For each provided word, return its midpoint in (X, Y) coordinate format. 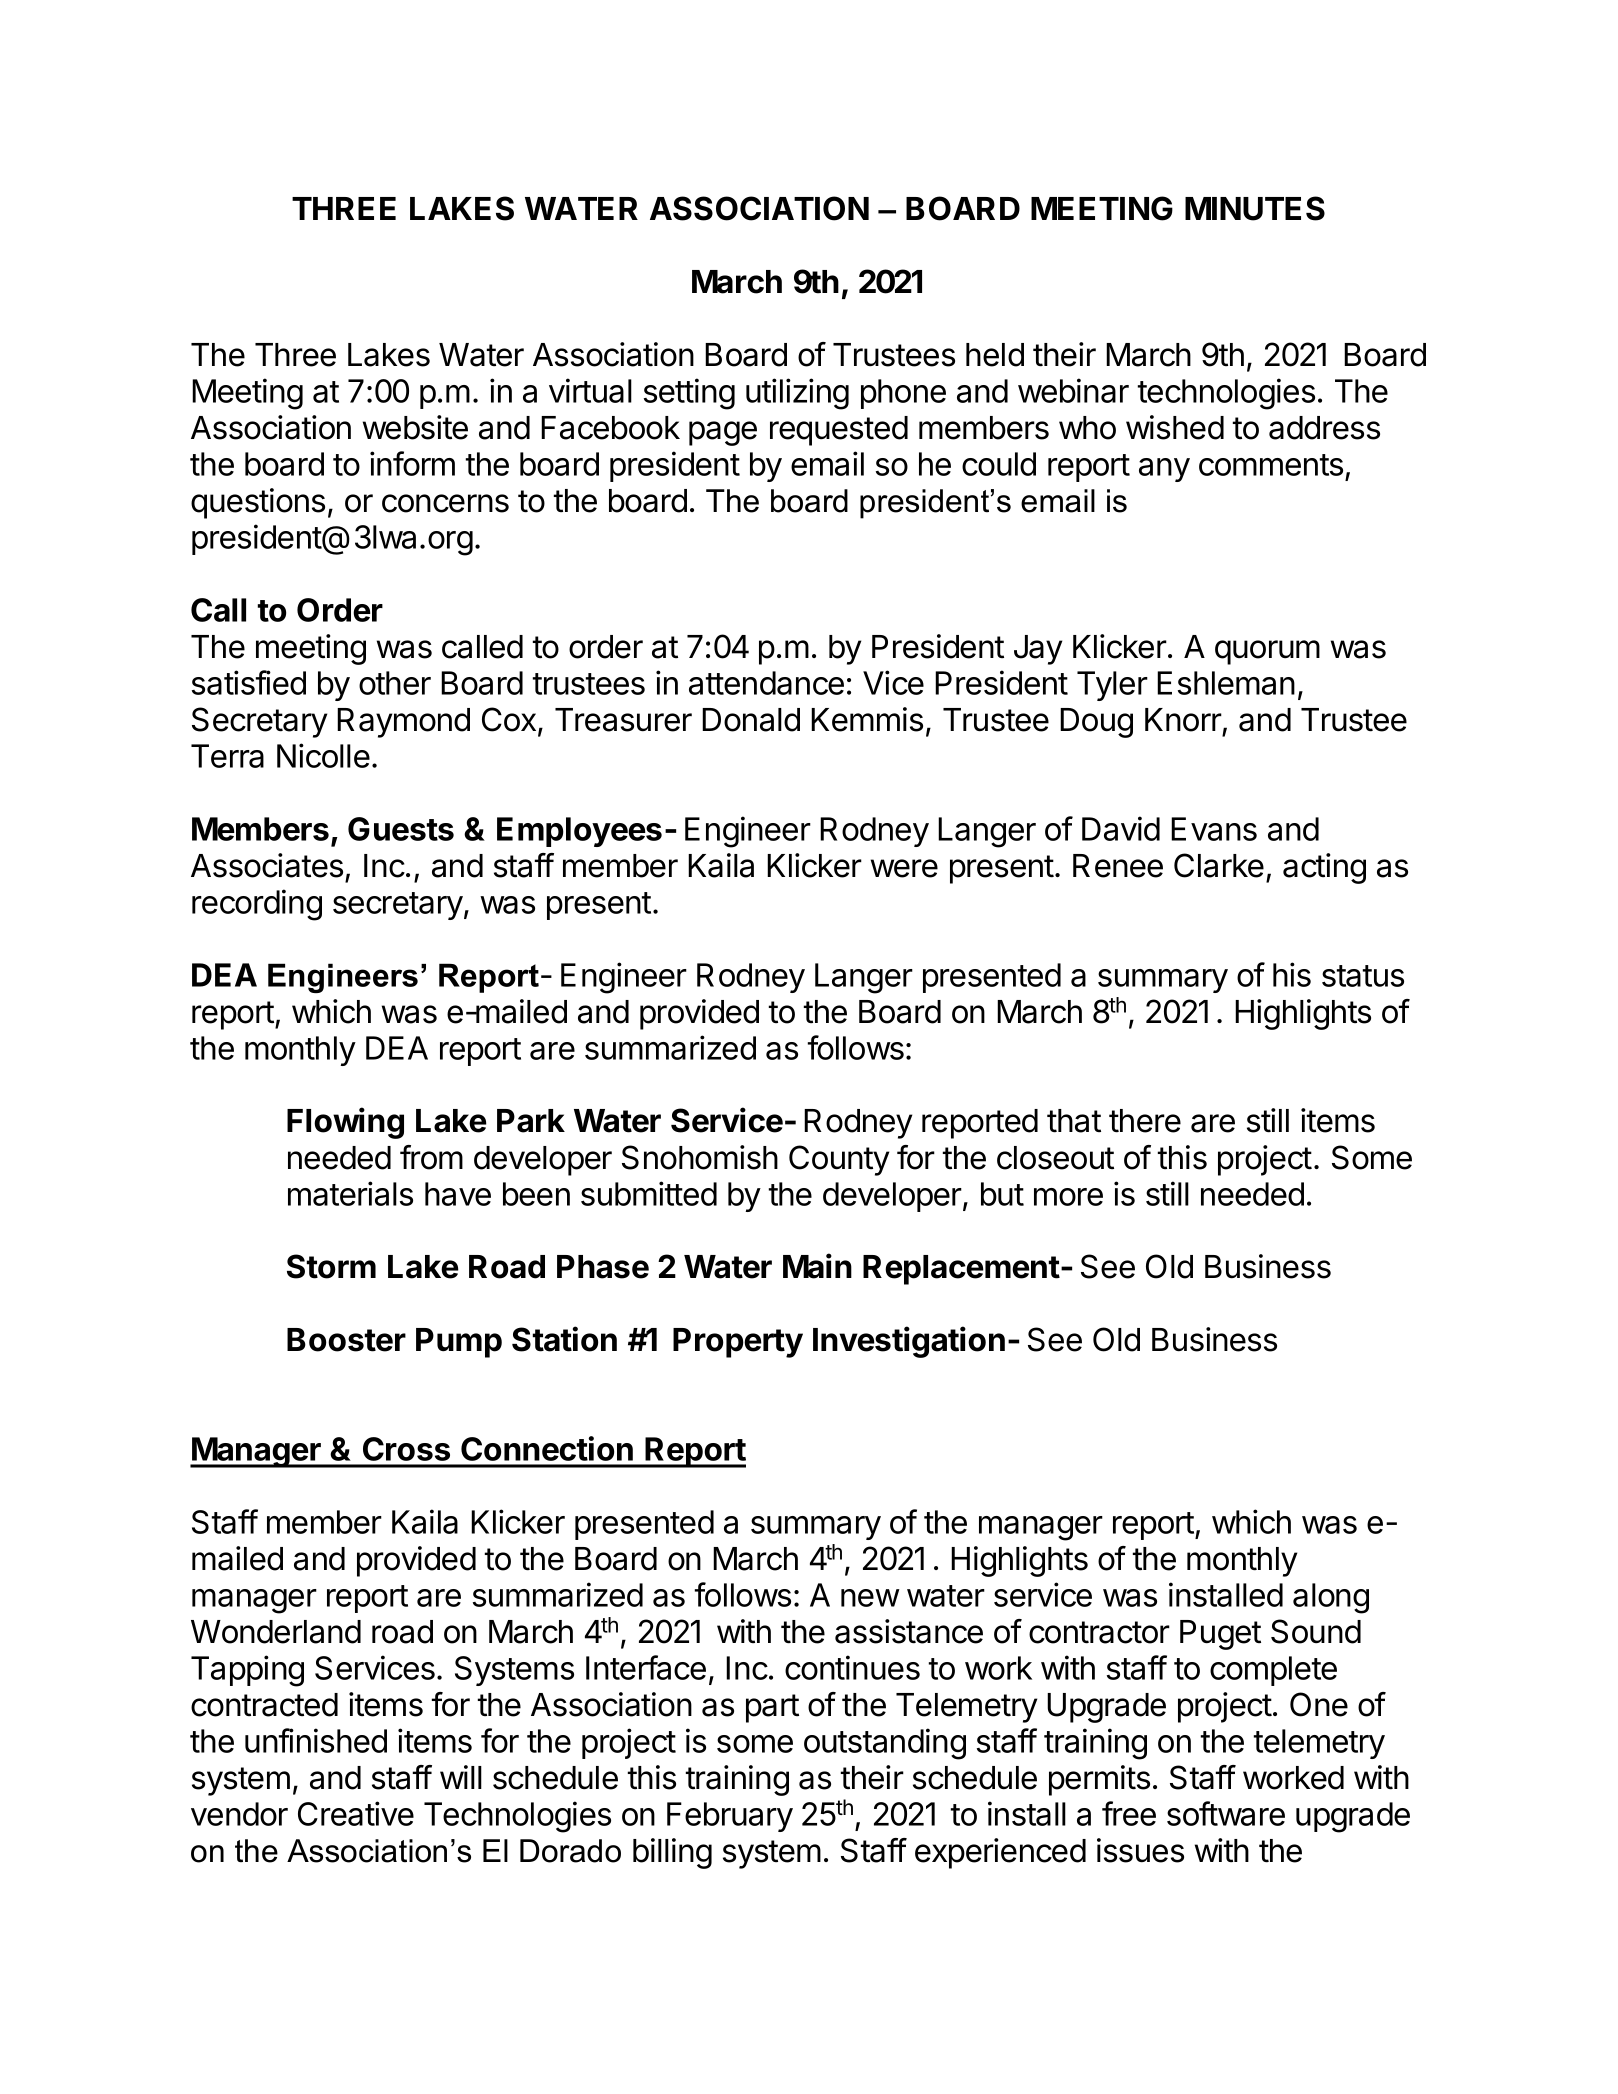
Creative (356, 1813)
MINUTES (1255, 208)
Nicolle (323, 755)
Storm (331, 1266)
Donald (751, 720)
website (415, 427)
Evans (1214, 829)
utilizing (797, 394)
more (1068, 1197)
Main (817, 1266)
